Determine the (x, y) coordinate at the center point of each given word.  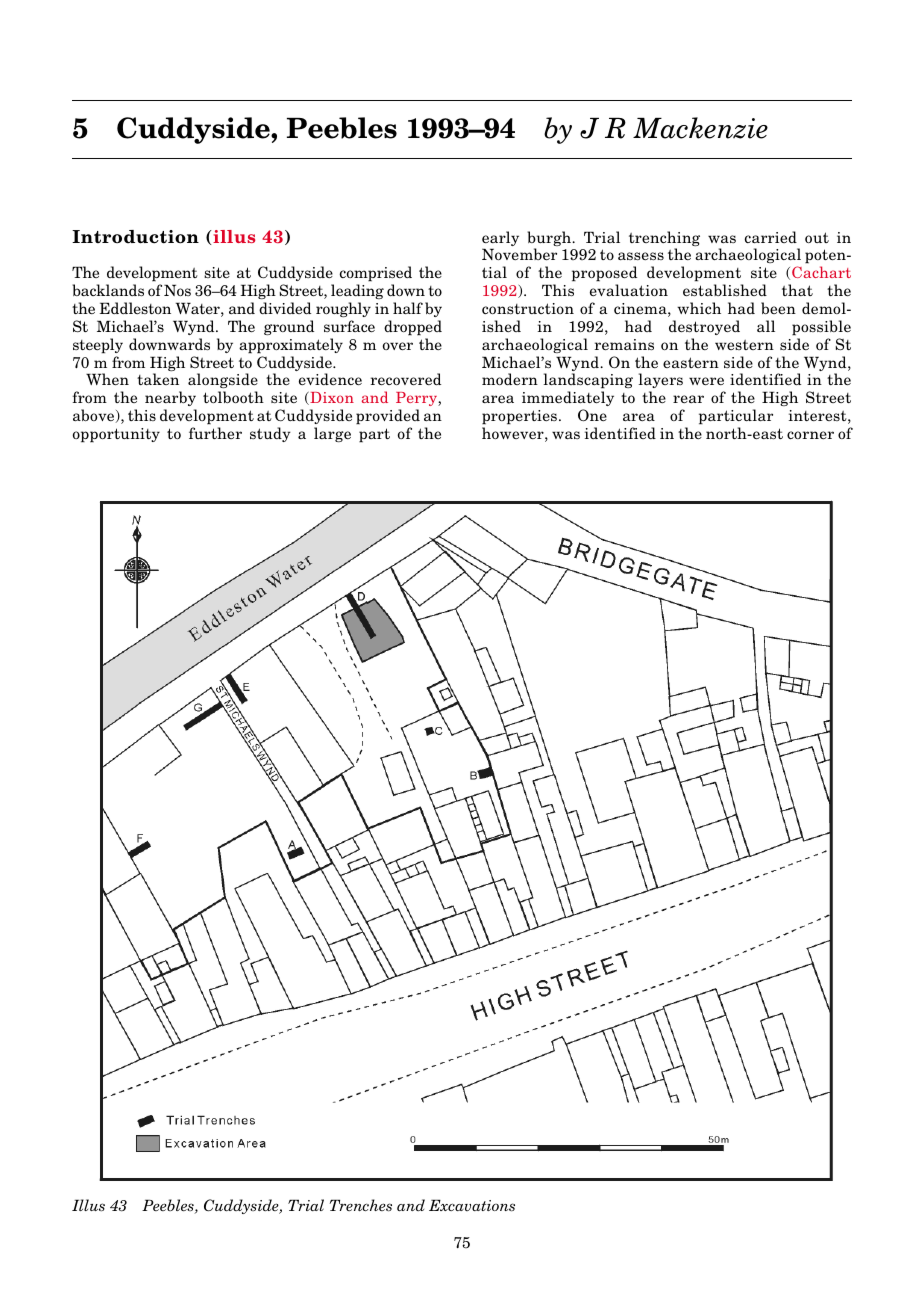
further (215, 433)
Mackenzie (700, 128)
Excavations (472, 1205)
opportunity (116, 435)
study (270, 434)
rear (688, 399)
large (332, 434)
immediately (568, 398)
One (592, 415)
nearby (170, 398)
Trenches (361, 1205)
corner (810, 435)
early (500, 240)
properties (519, 417)
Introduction (135, 237)
